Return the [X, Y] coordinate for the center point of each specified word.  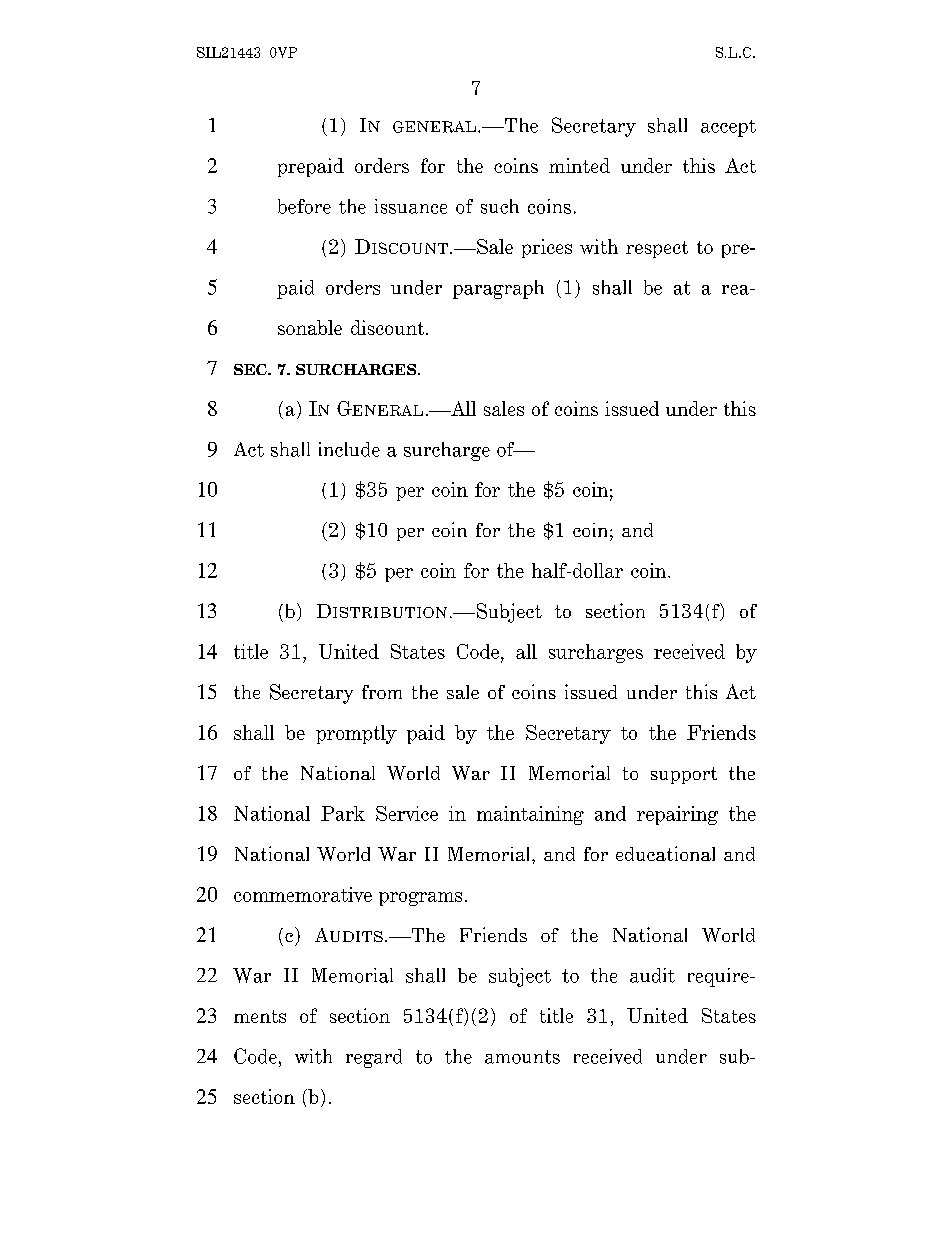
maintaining [530, 815]
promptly [356, 734]
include [349, 449]
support [684, 775]
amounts [522, 1057]
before [304, 206]
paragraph [498, 289]
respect [657, 249]
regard [374, 1058]
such [500, 206]
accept [728, 128]
